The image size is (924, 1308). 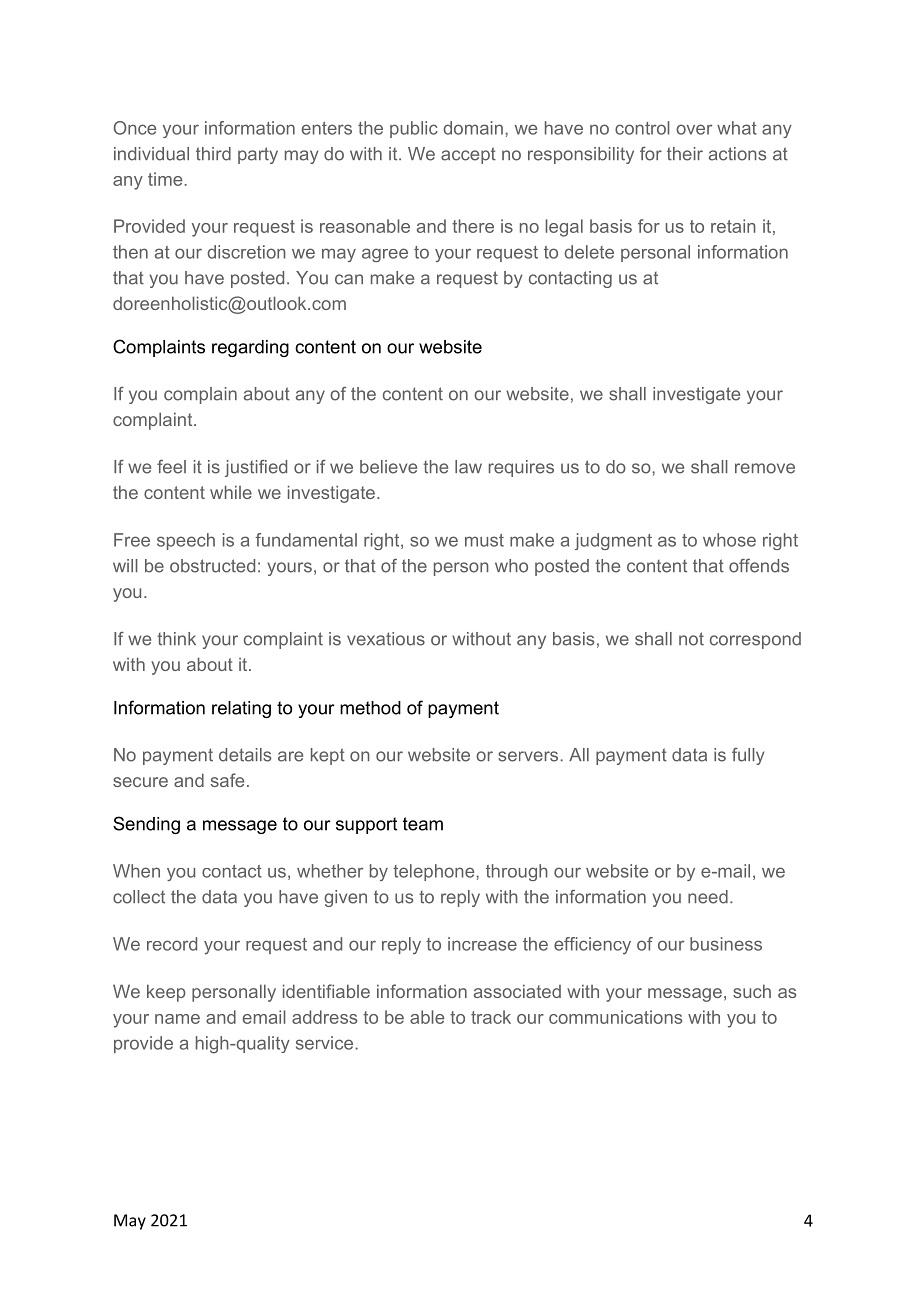 What do you see at coordinates (468, 155) in the screenshot?
I see `accept` at bounding box center [468, 155].
